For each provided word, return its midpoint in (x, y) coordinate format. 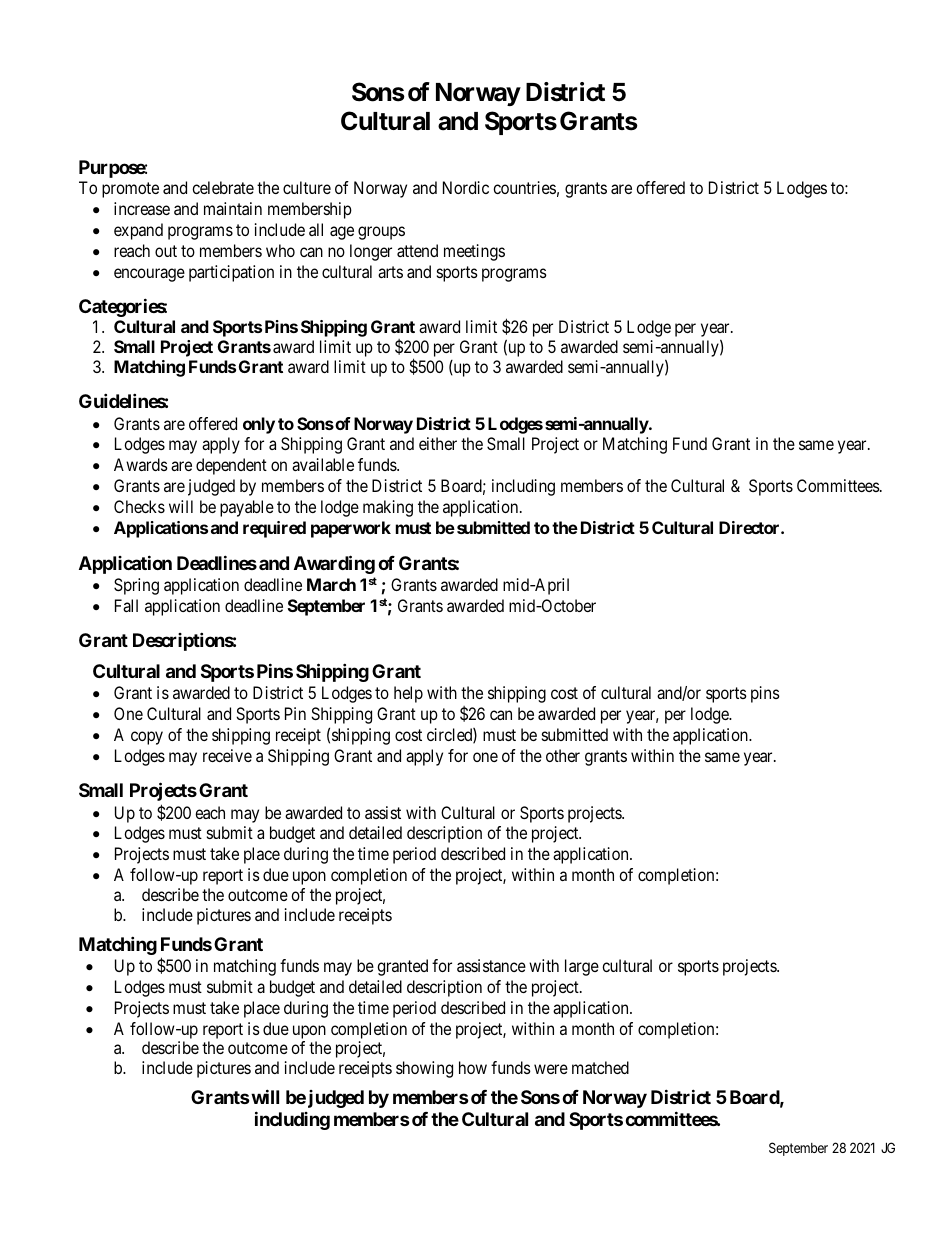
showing (424, 1069)
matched (600, 1067)
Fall (126, 605)
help (408, 694)
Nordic (466, 187)
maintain (233, 208)
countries (524, 187)
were (551, 1069)
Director (750, 527)
